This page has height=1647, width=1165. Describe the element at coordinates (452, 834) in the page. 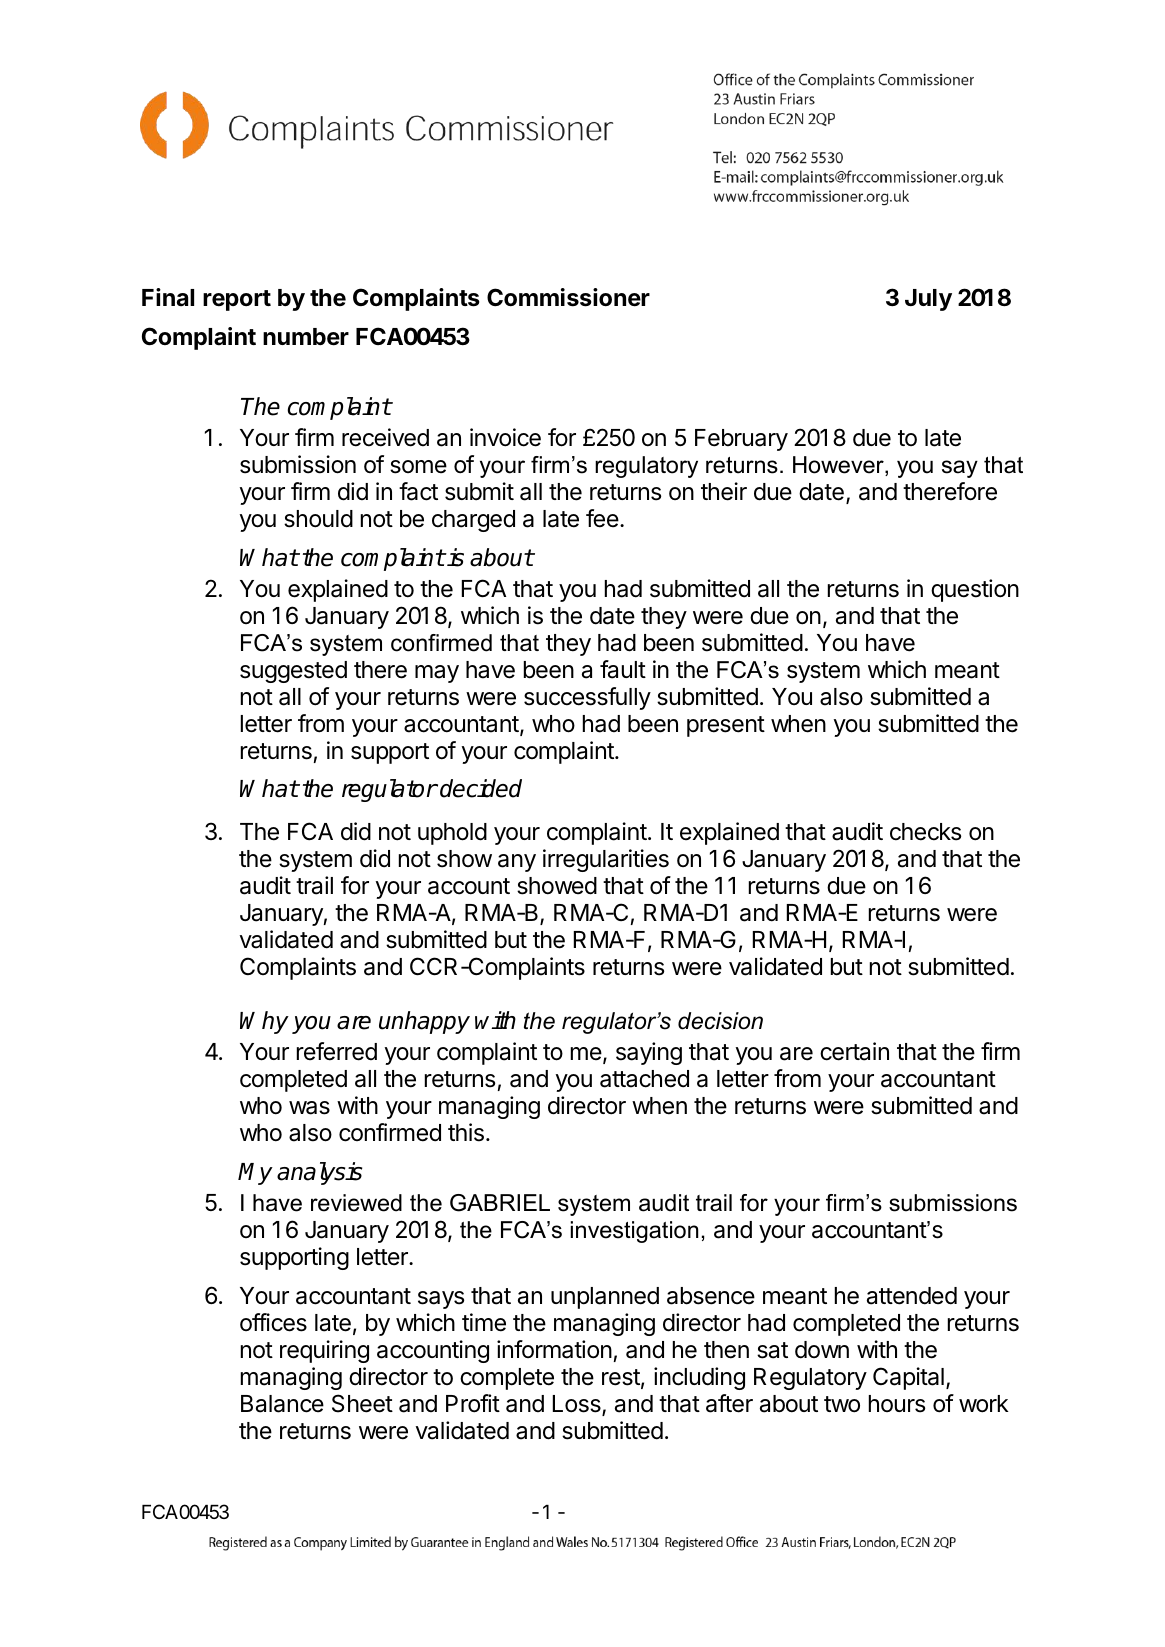

I see `uphold` at that location.
